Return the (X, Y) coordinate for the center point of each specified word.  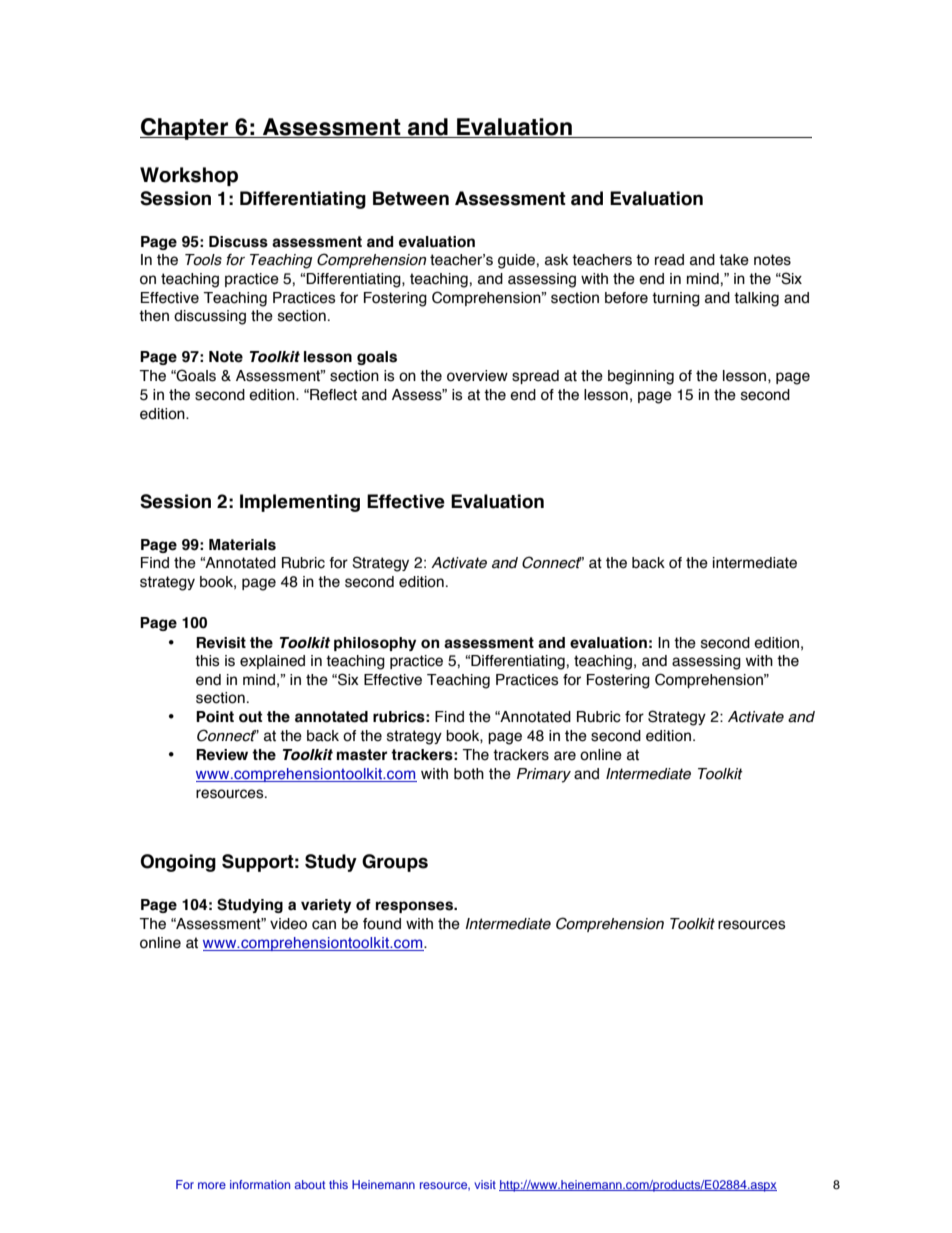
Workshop (189, 176)
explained (272, 662)
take (734, 260)
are (565, 756)
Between (411, 198)
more (212, 1185)
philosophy (375, 644)
